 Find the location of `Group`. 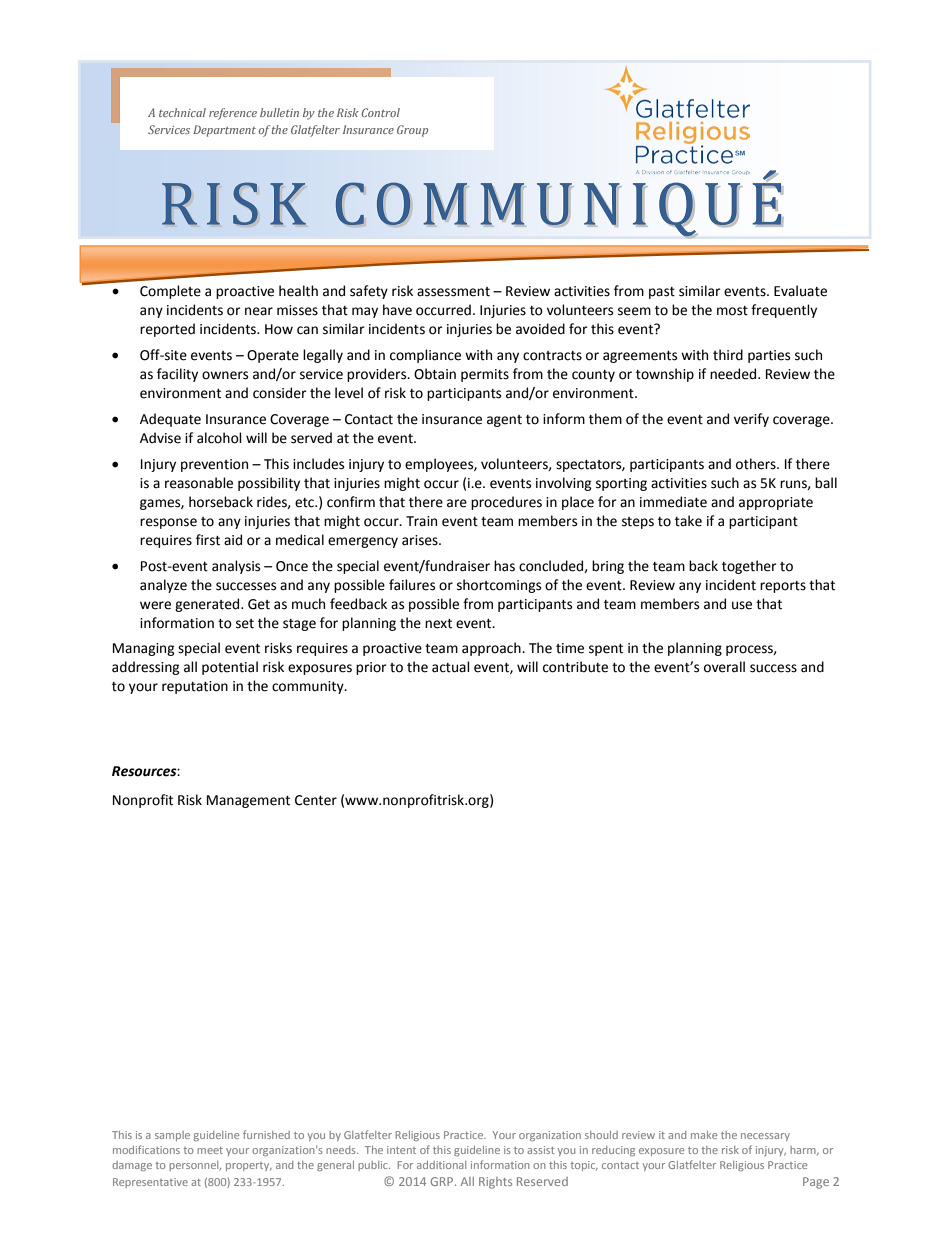

Group is located at coordinates (412, 131).
